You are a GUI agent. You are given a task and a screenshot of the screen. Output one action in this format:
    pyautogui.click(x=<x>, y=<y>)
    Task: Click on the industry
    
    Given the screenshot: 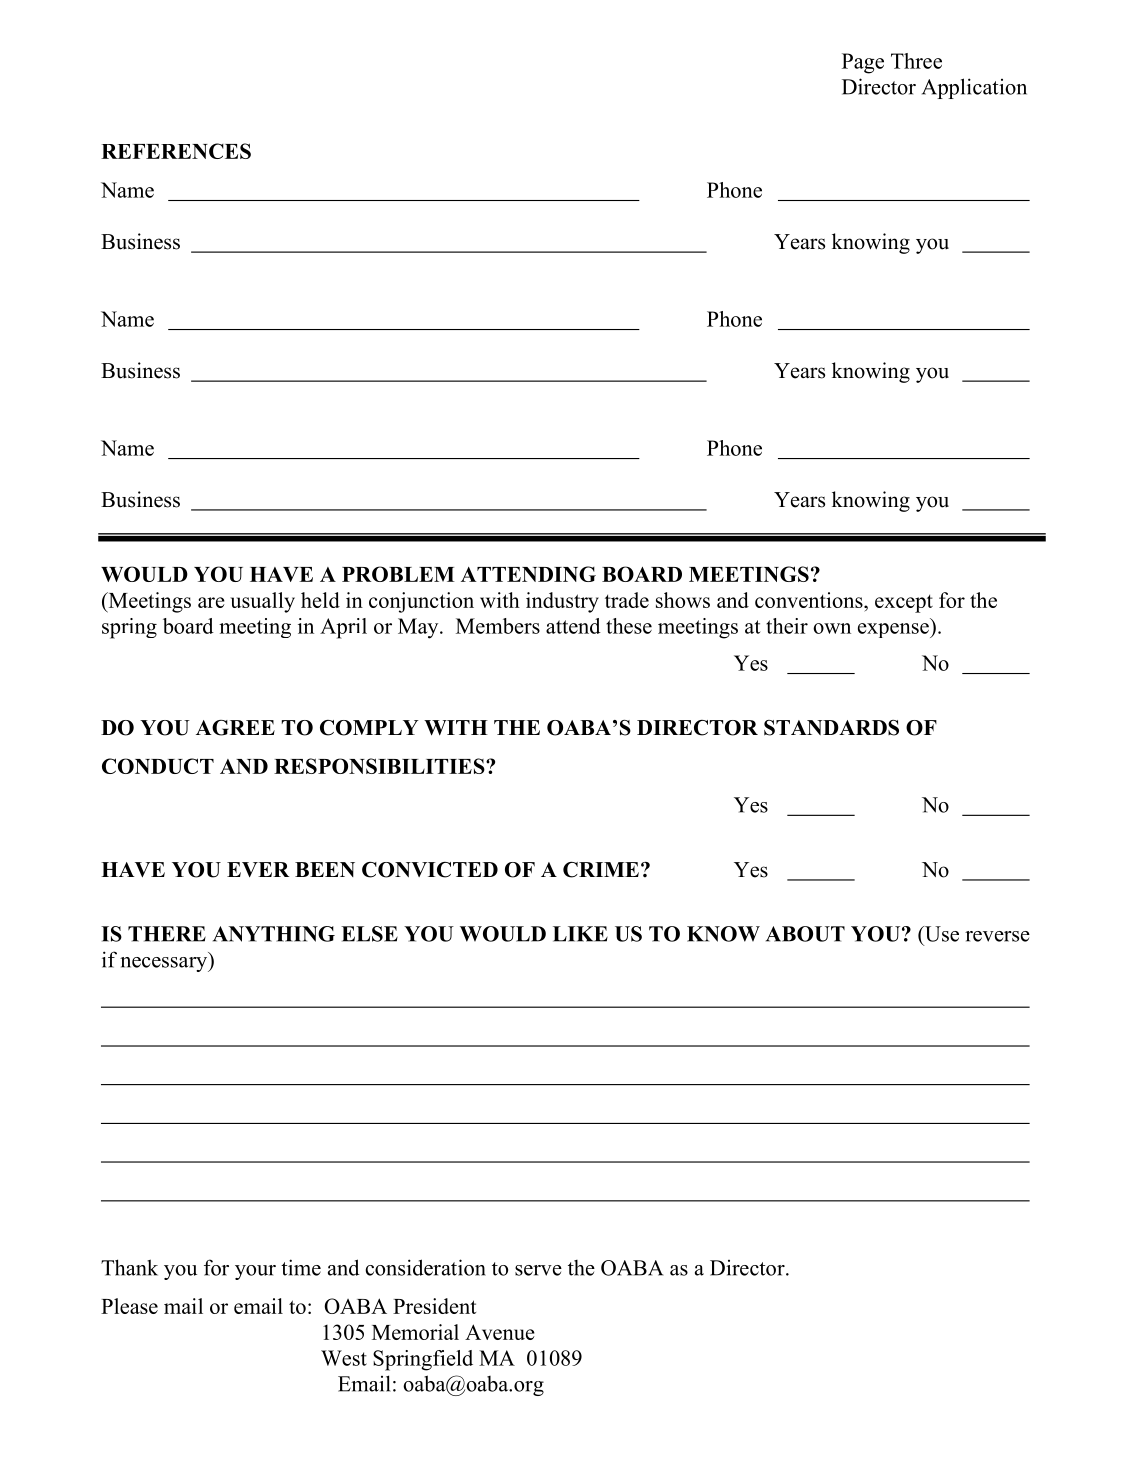 What is the action you would take?
    pyautogui.click(x=562, y=602)
